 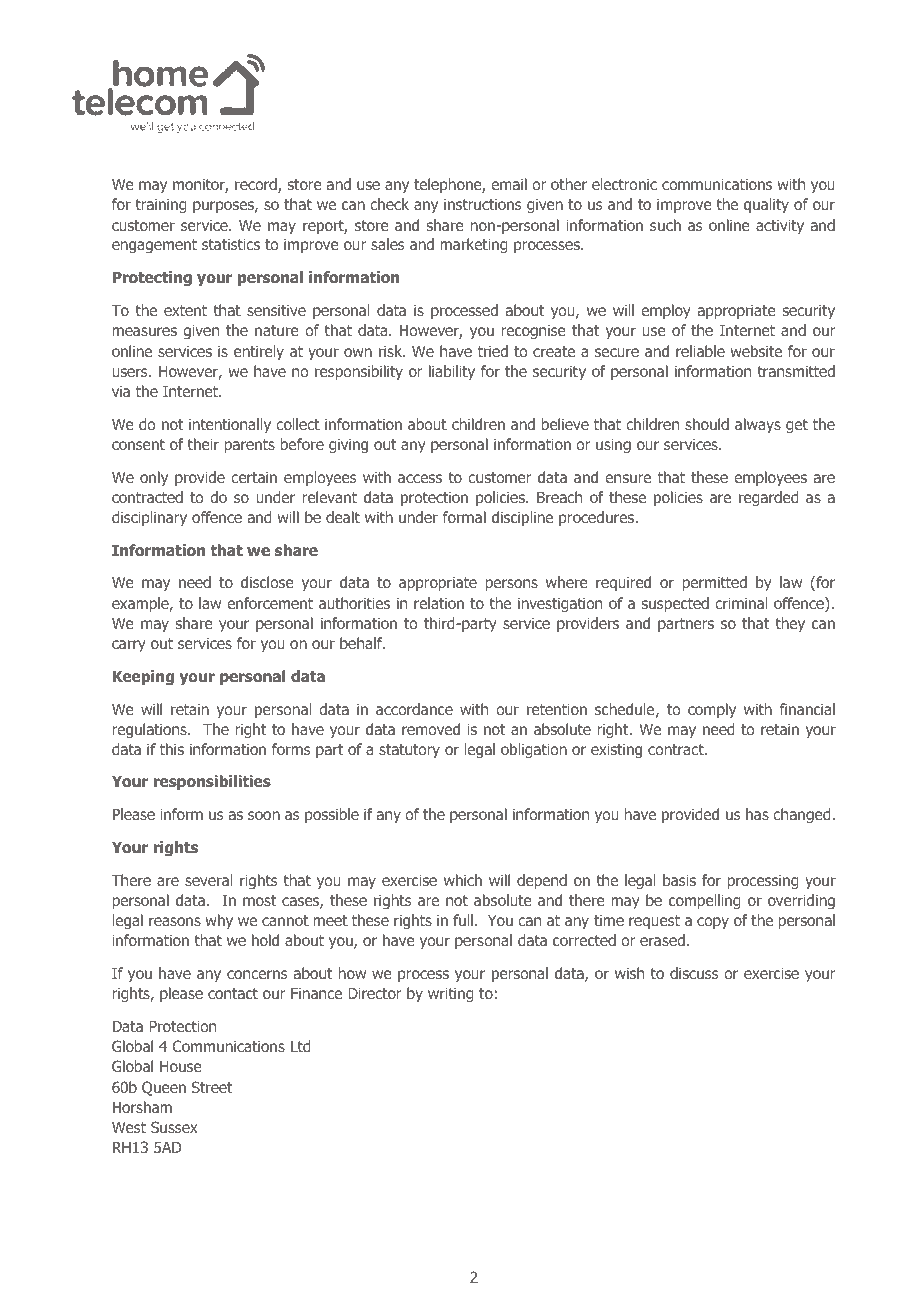 I want to click on training, so click(x=161, y=205).
